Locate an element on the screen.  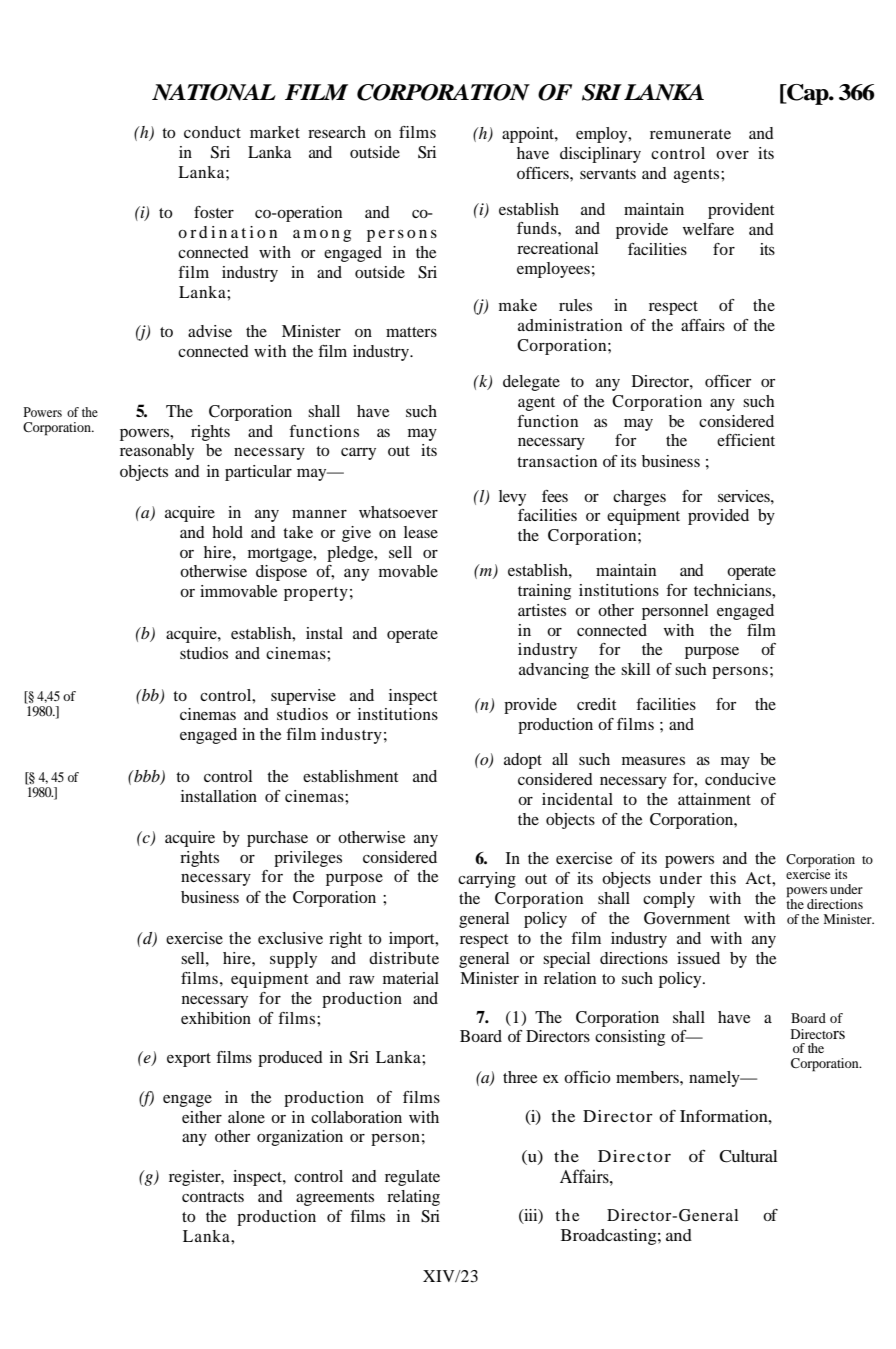
regulate is located at coordinates (412, 1178).
